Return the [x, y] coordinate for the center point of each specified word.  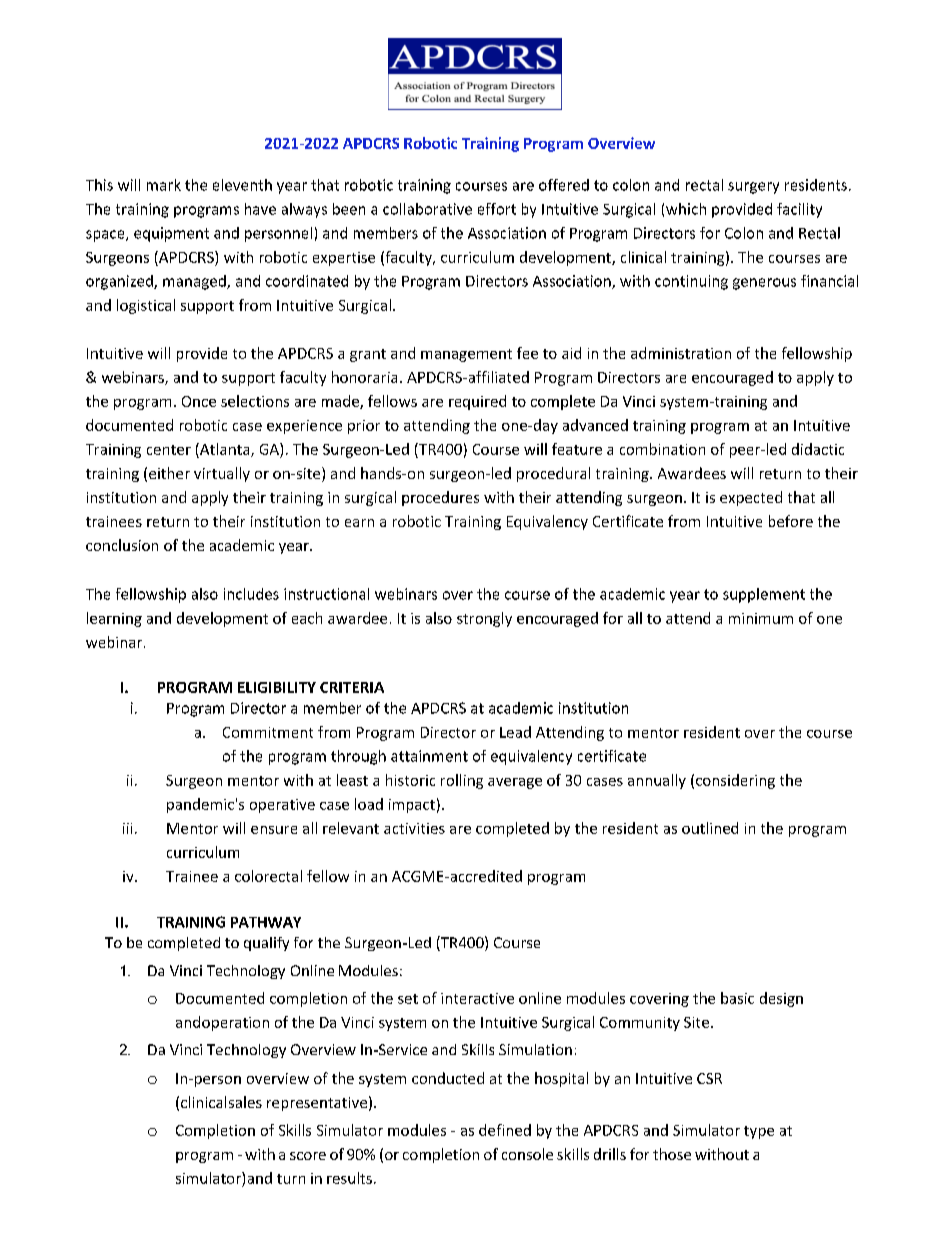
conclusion [122, 545]
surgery [753, 188]
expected [751, 498]
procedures [440, 498]
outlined [710, 828]
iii [127, 828]
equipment [171, 234]
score [308, 1156]
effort [497, 209]
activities [414, 828]
